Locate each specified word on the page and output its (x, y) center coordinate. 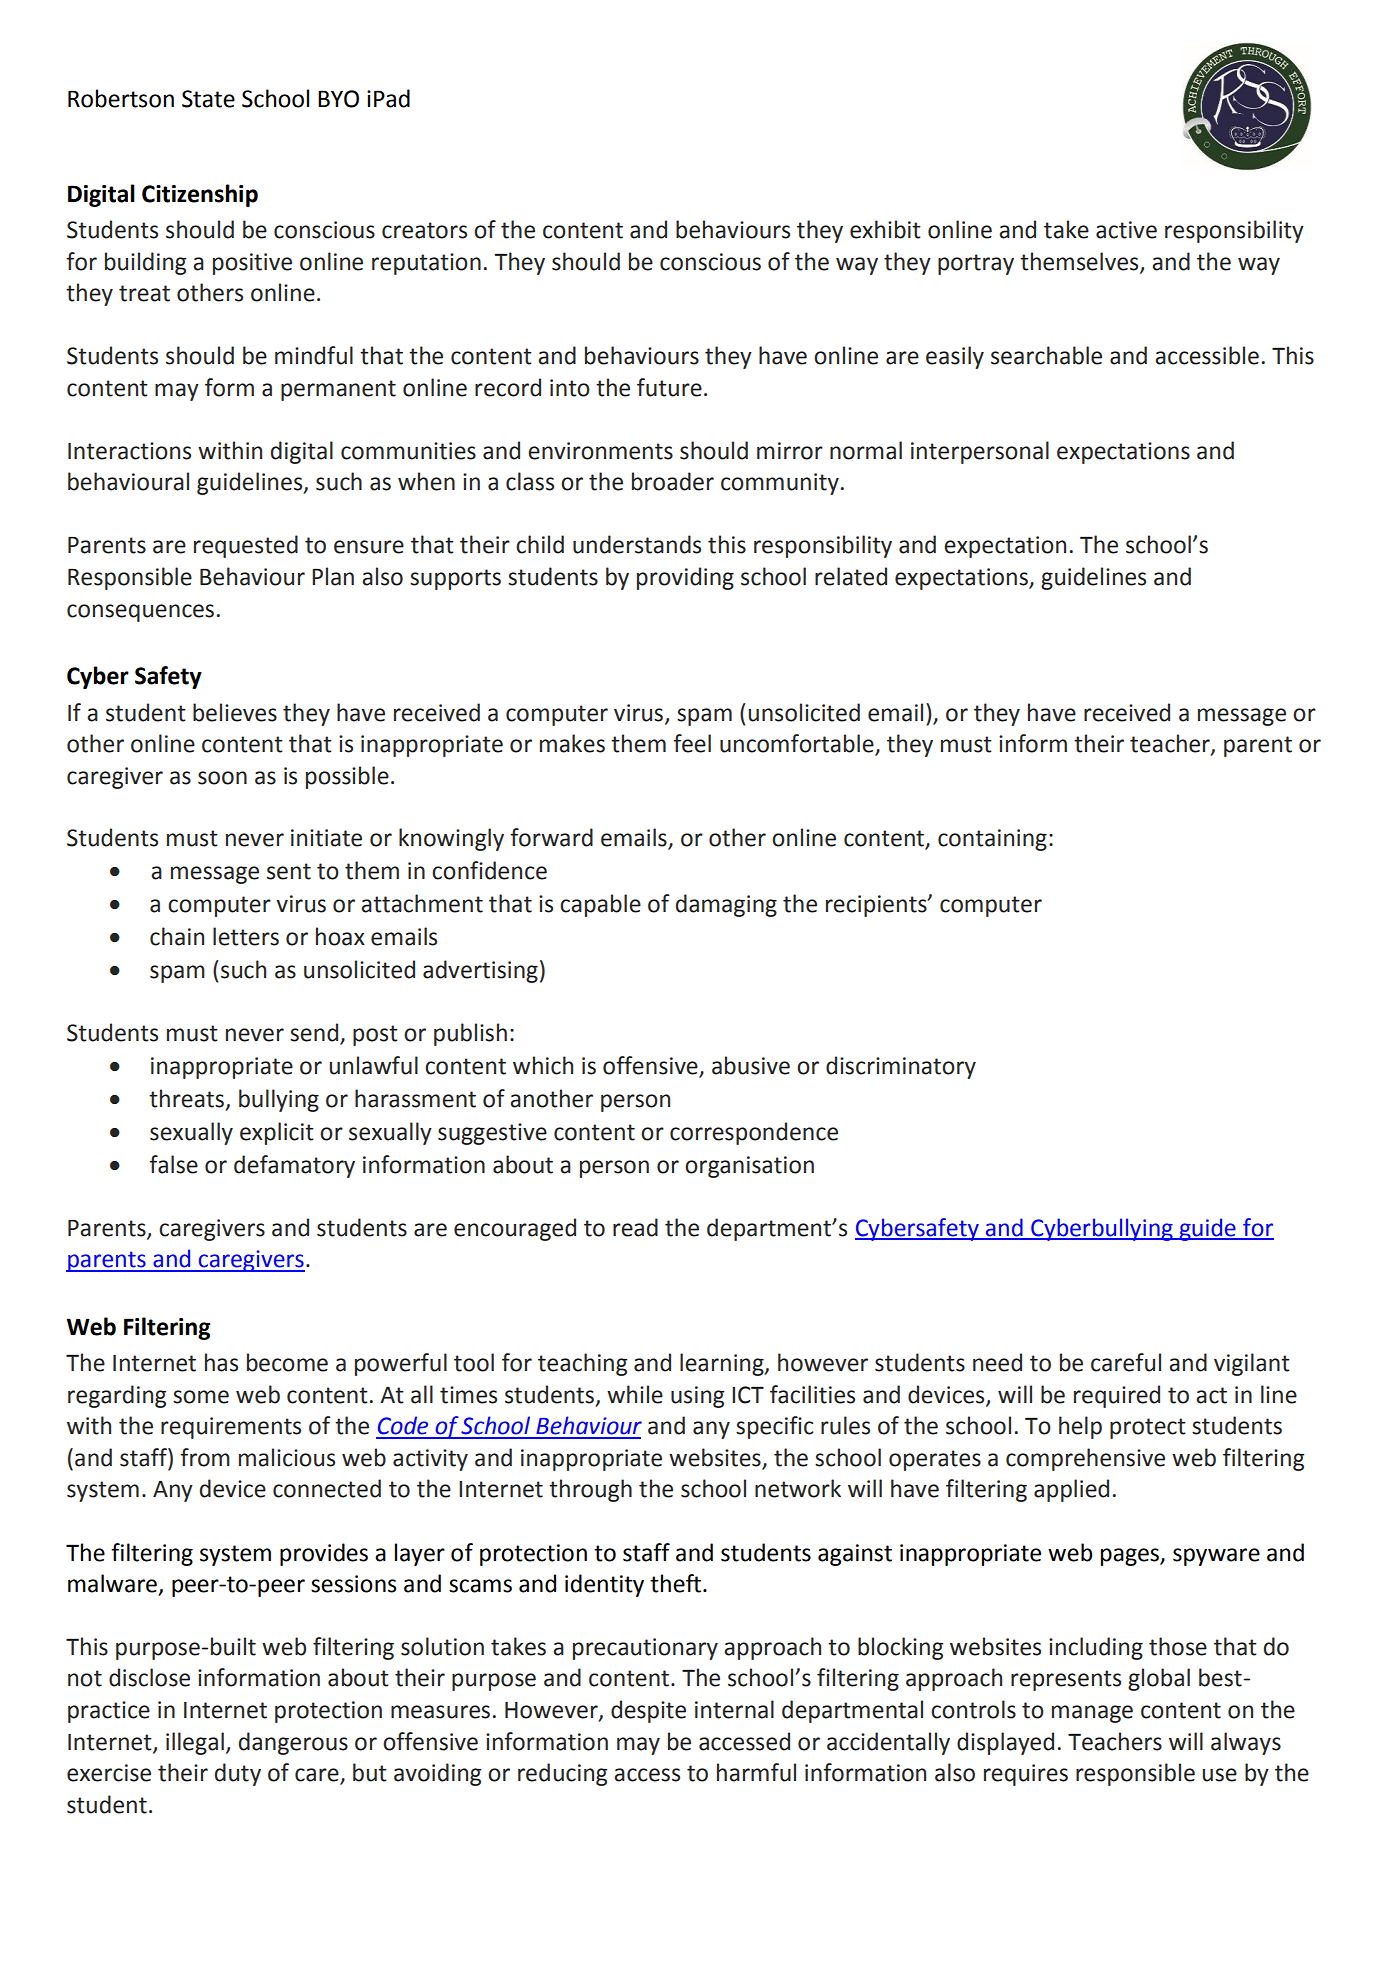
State (208, 99)
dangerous (293, 1743)
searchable (1046, 355)
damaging (726, 905)
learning (723, 1364)
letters (246, 936)
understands (637, 544)
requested (246, 546)
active (1126, 230)
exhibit (885, 229)
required (1117, 1396)
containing (992, 840)
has (221, 1362)
